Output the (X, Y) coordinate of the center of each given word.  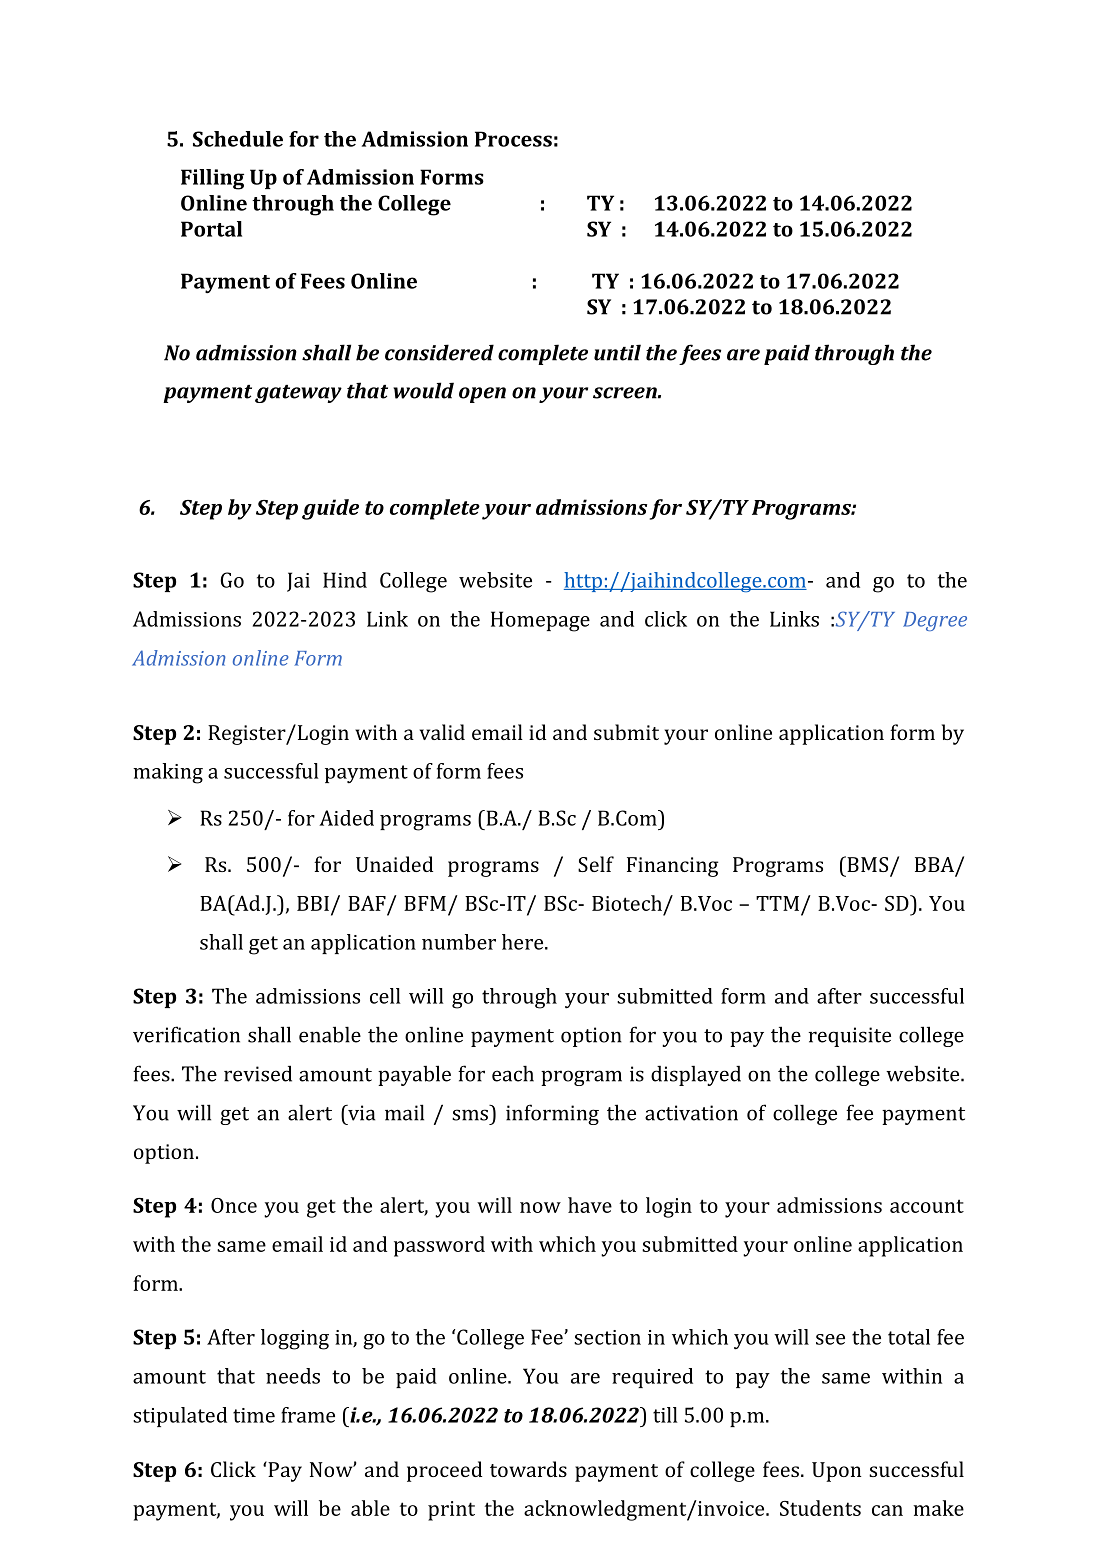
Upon (836, 1472)
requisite (849, 1037)
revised (258, 1073)
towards (528, 1469)
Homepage (540, 621)
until (617, 352)
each (513, 1073)
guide (330, 509)
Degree (935, 621)
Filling (212, 179)
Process (513, 139)
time (254, 1415)
